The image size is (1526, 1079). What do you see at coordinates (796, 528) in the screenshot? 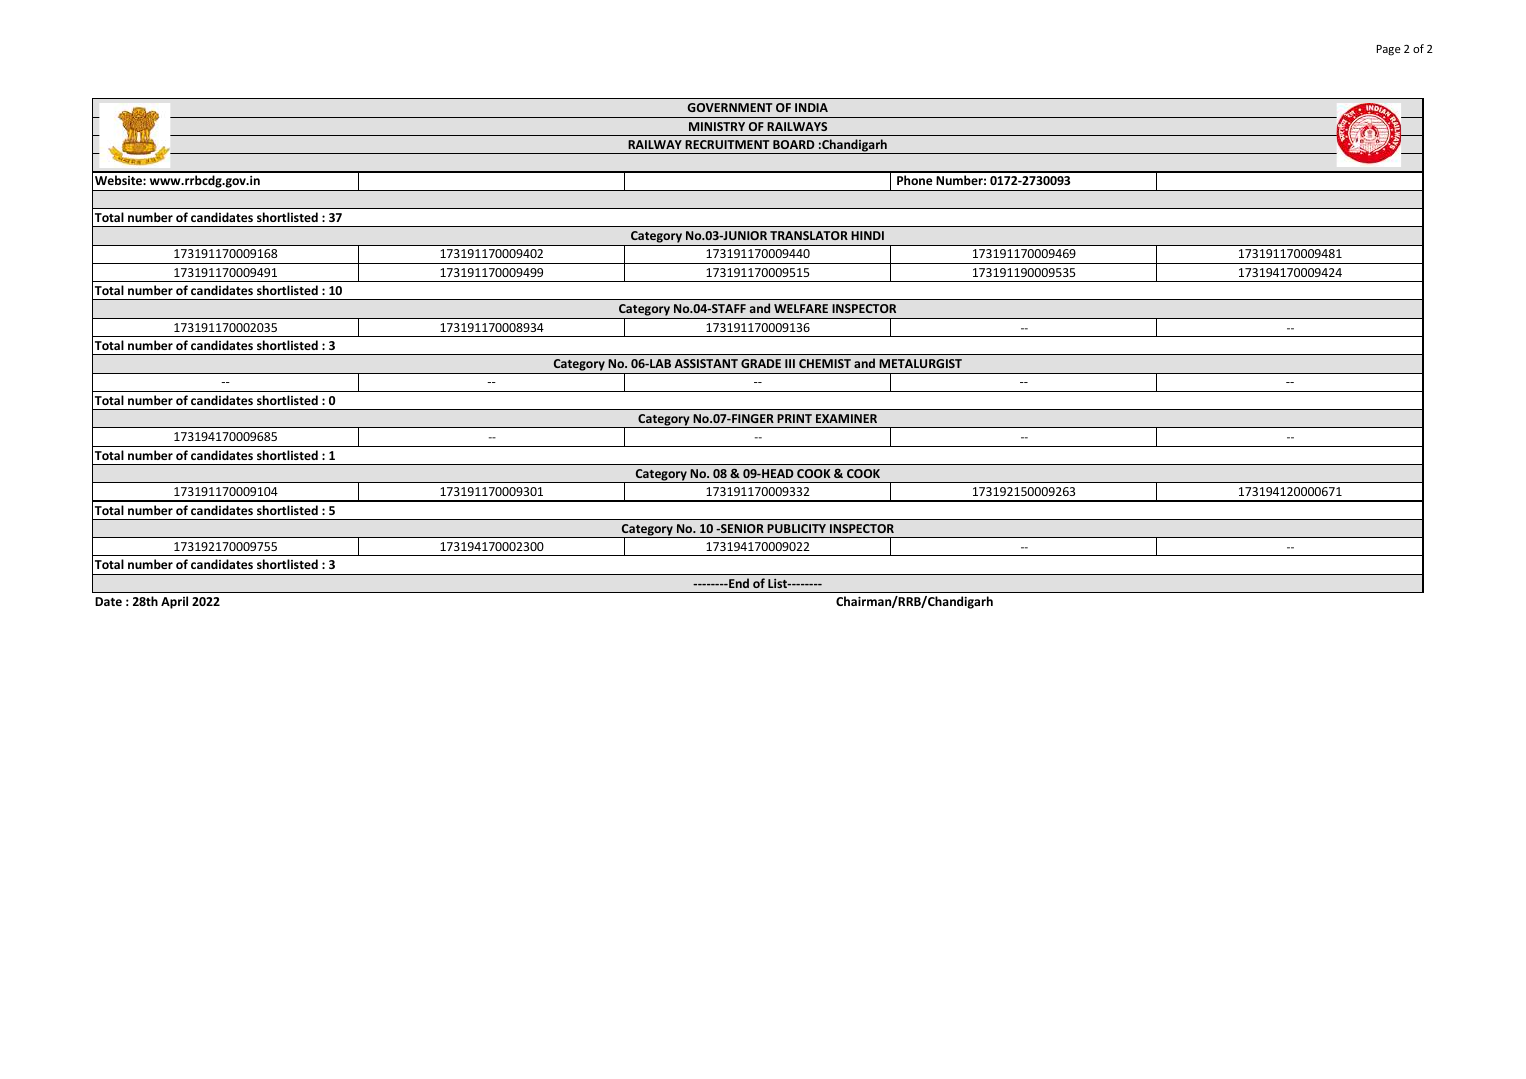
I see `PUBLICITY` at bounding box center [796, 528].
